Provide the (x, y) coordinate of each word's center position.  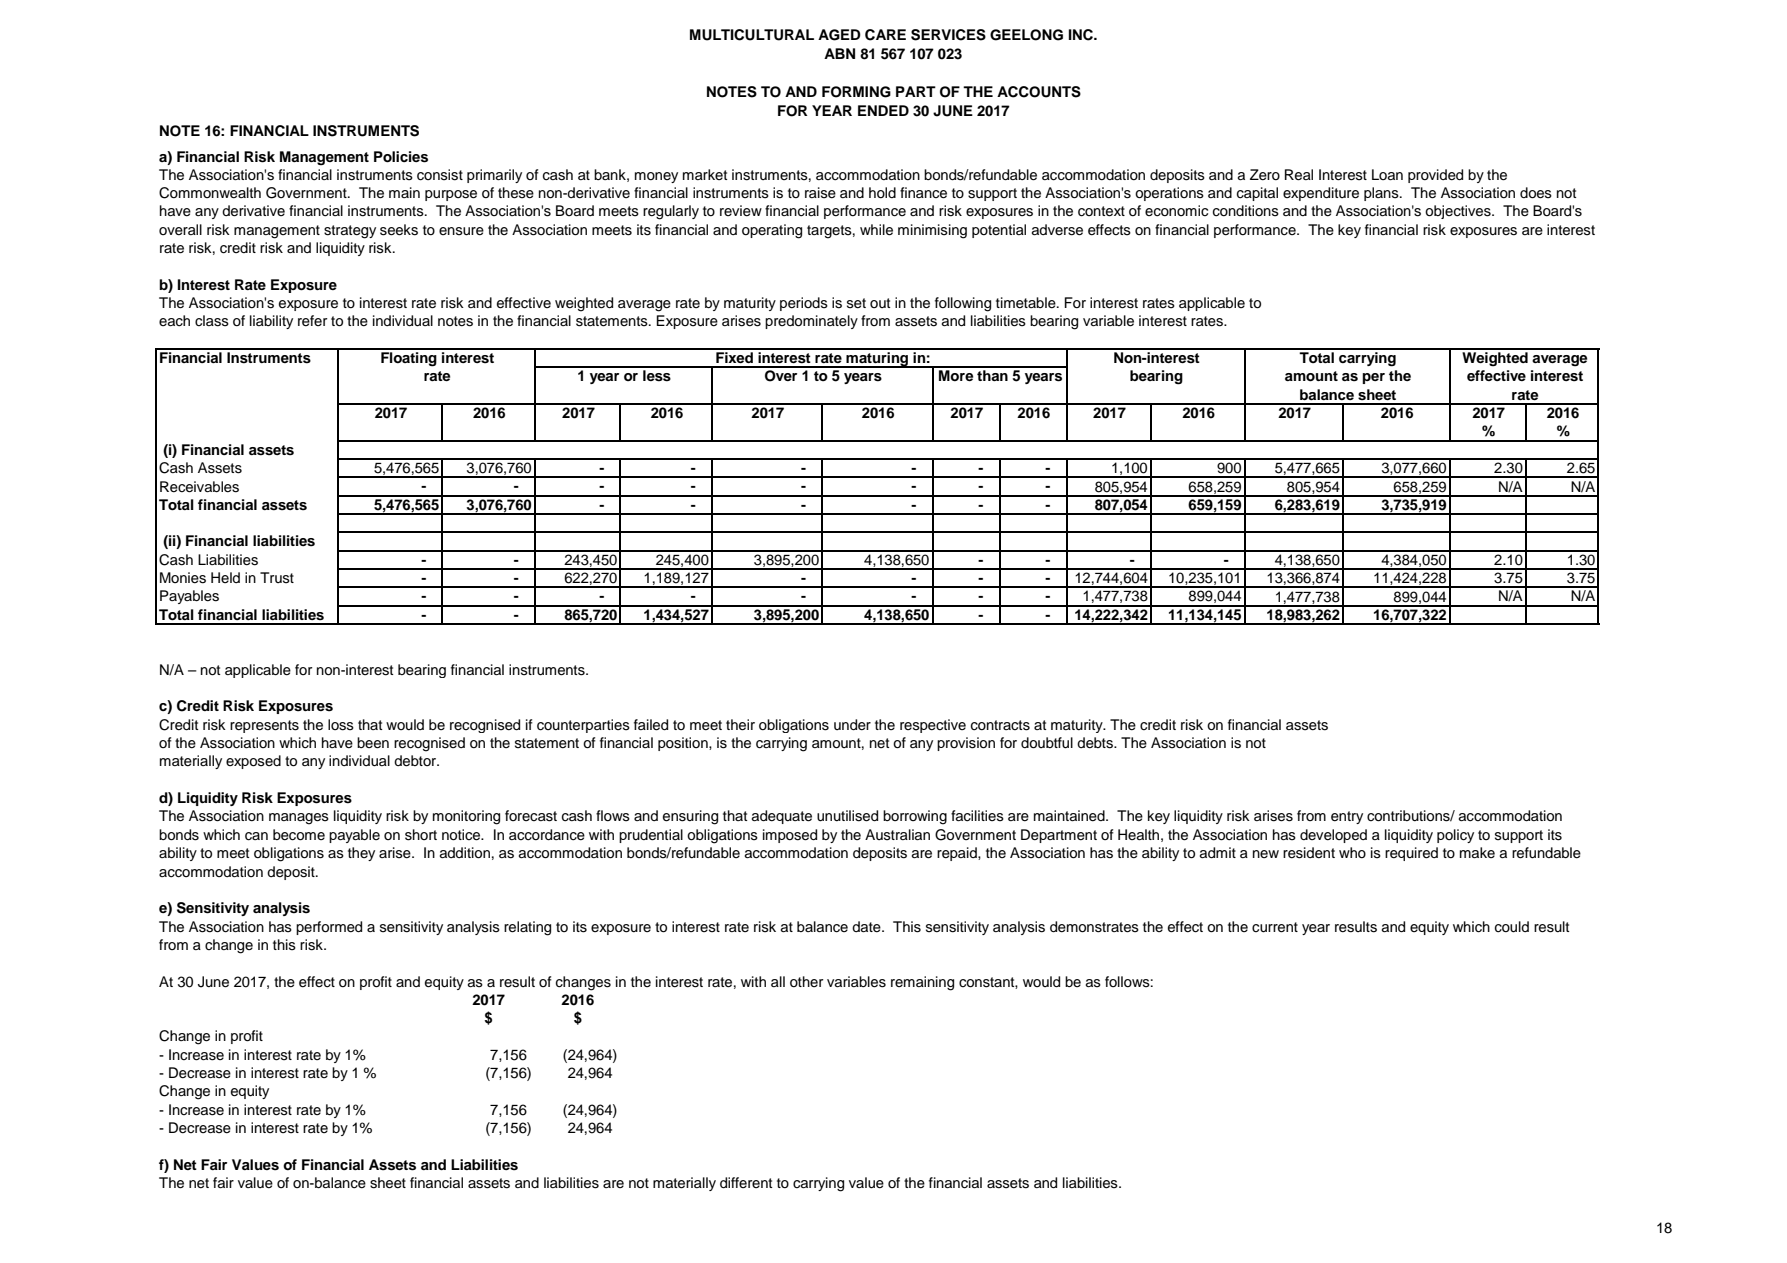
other (806, 981)
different (746, 1183)
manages (299, 819)
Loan (1387, 174)
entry (1347, 817)
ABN (839, 53)
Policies (401, 157)
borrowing (915, 817)
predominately (811, 322)
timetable (1027, 303)
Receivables (199, 487)
